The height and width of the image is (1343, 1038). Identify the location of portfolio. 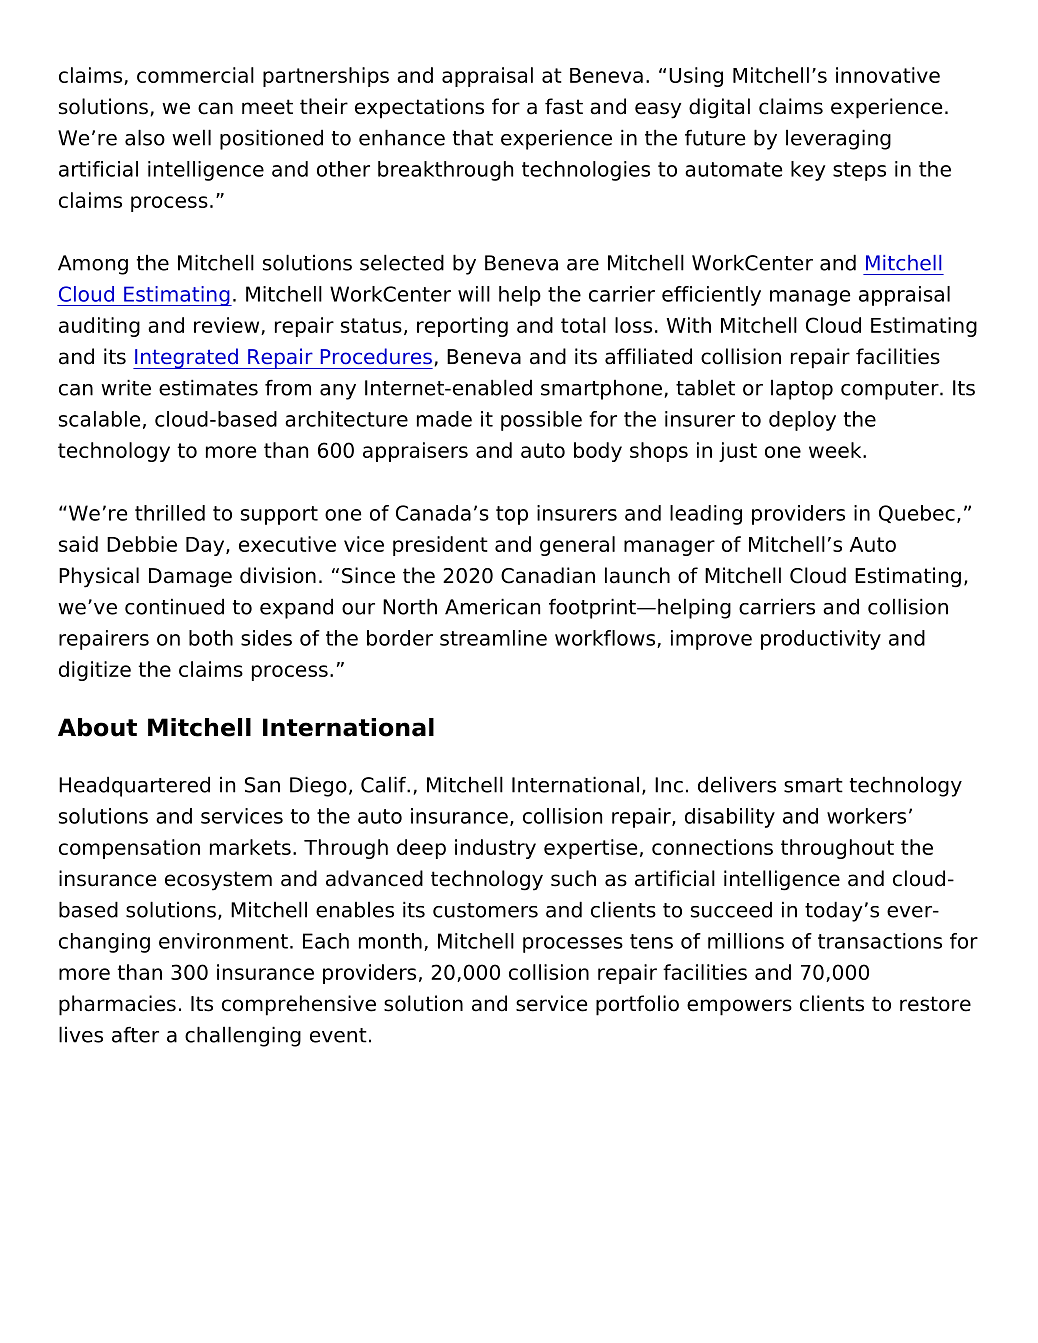
(637, 1005).
